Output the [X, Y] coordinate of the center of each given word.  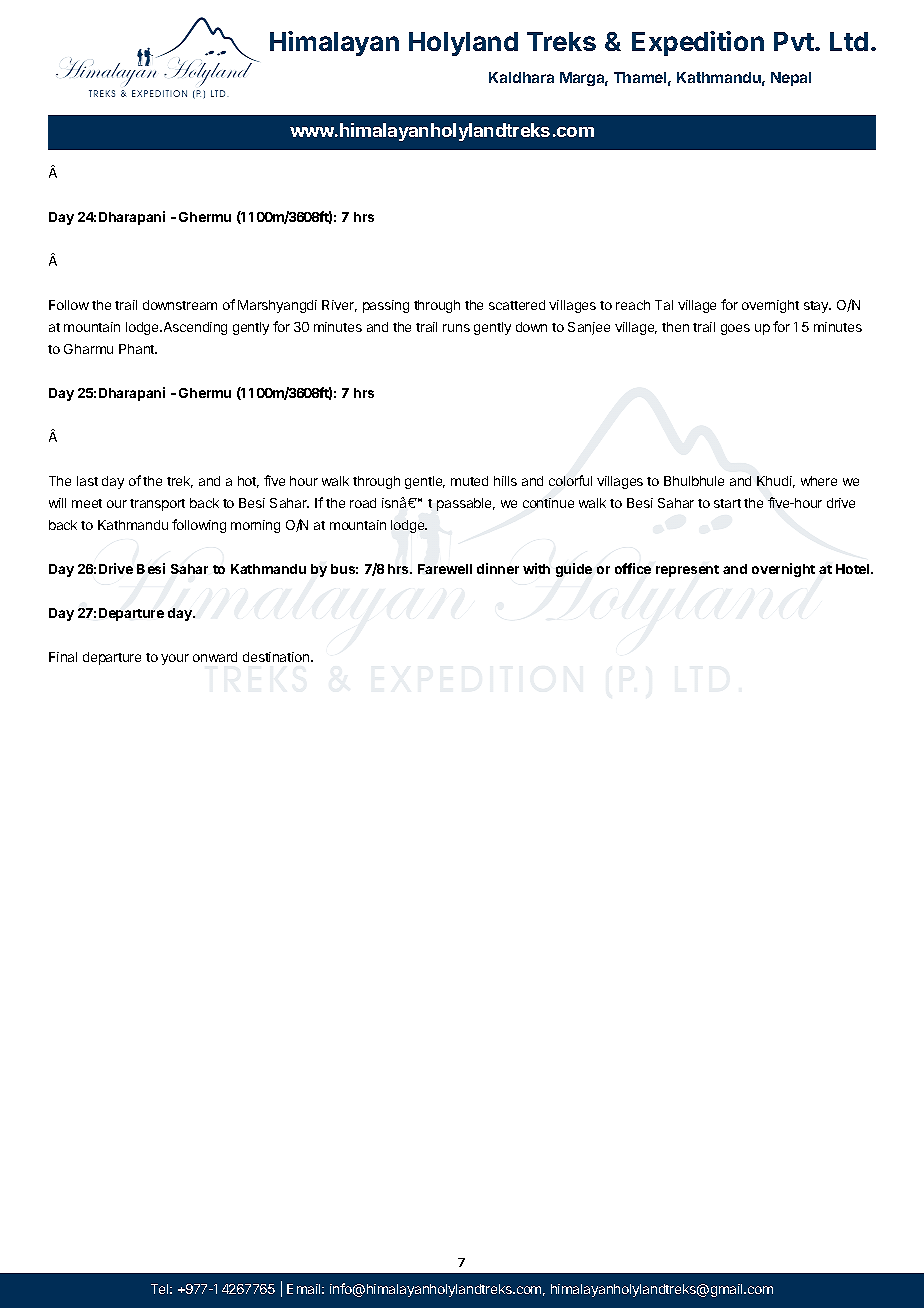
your [175, 659]
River [339, 306]
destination [277, 657]
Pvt [795, 41]
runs [456, 328]
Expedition [698, 43]
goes [735, 329]
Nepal [791, 79]
